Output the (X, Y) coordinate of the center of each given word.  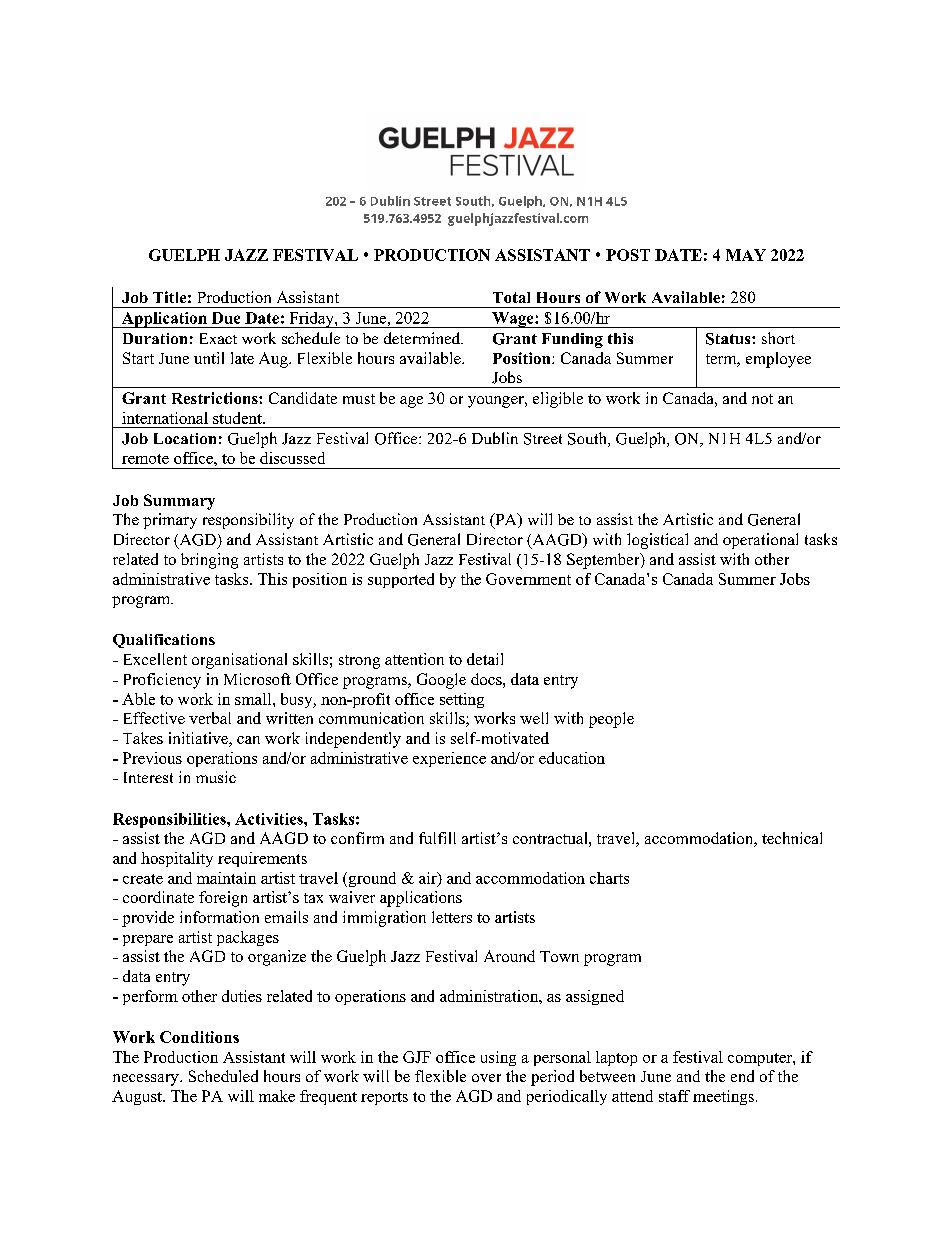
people (611, 720)
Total (511, 297)
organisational (239, 661)
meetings (723, 1097)
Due (226, 318)
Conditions (199, 1037)
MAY (746, 255)
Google (441, 681)
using (498, 1058)
